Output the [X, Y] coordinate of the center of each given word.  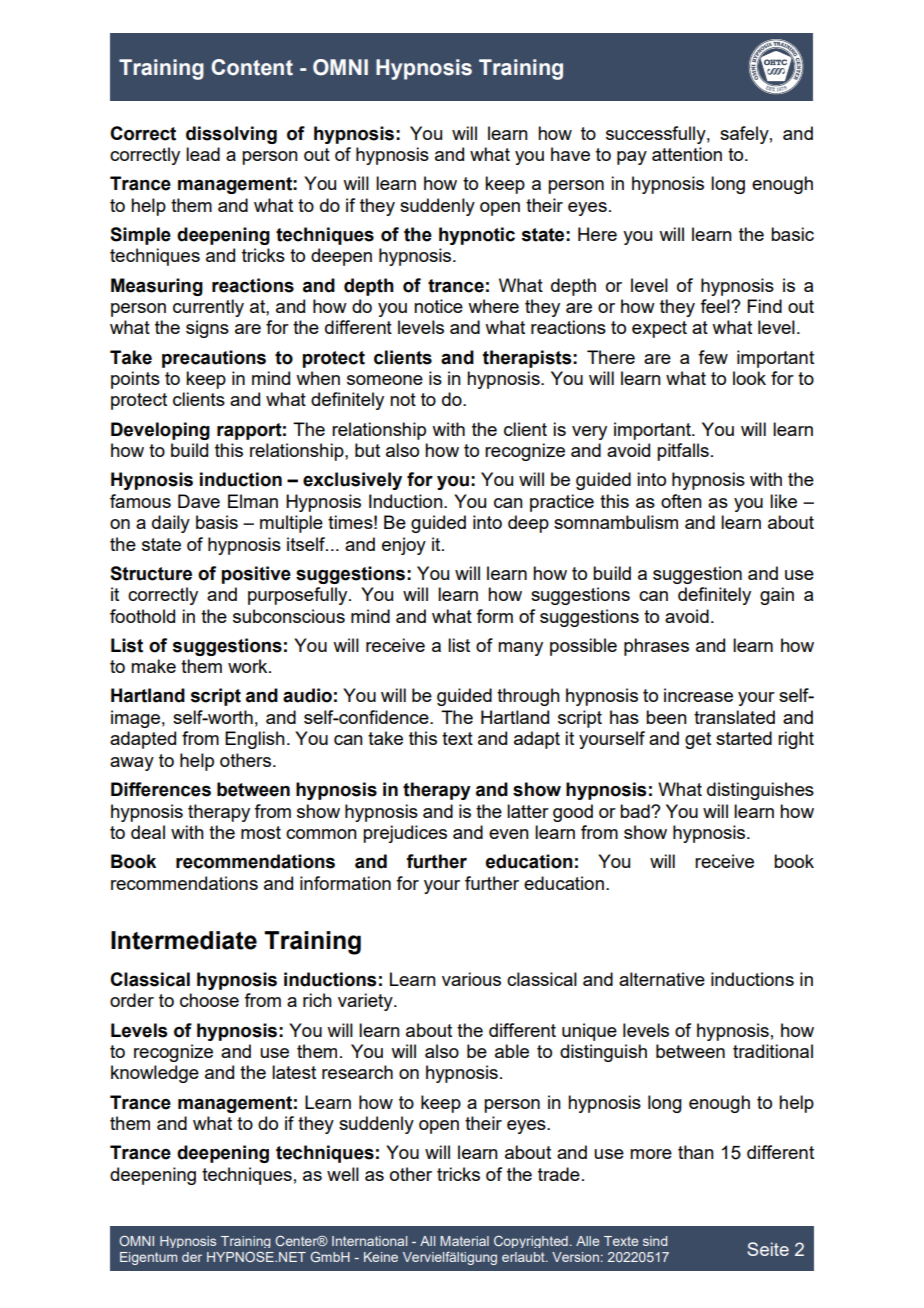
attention [687, 154]
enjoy [404, 546]
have [570, 154]
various [471, 979]
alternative [662, 979]
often [681, 501]
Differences [161, 789]
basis [217, 522]
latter [528, 811]
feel [716, 306]
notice [438, 306]
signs [207, 329]
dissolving [231, 135]
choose [209, 1000]
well [343, 1174]
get [698, 740]
